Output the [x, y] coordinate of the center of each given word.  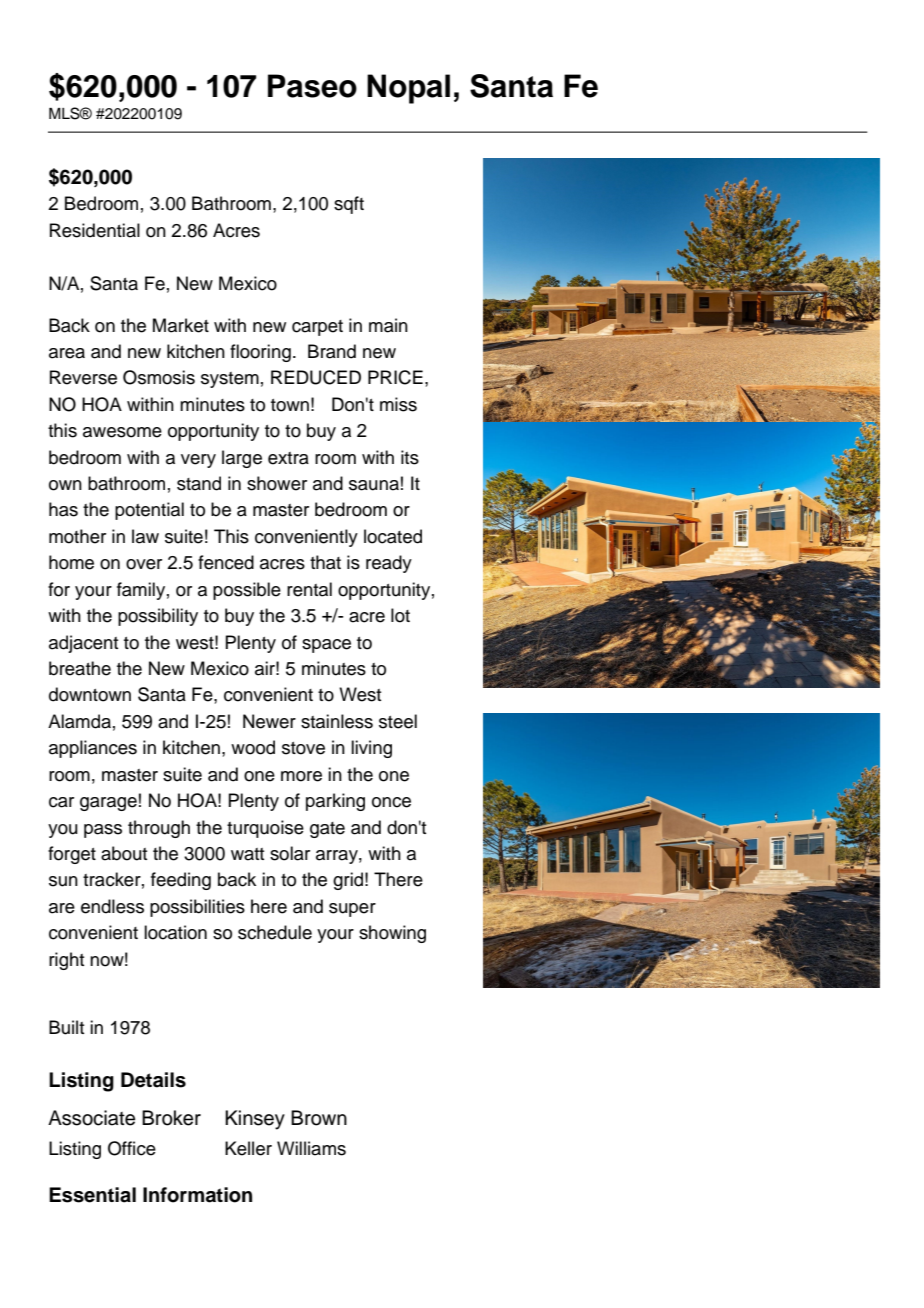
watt [247, 854]
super [352, 910]
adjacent [83, 644]
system [230, 380]
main [388, 325]
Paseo [312, 86]
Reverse [83, 377]
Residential [95, 230]
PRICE [395, 377]
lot [400, 615]
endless [112, 906]
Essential [92, 1195]
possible [247, 591]
